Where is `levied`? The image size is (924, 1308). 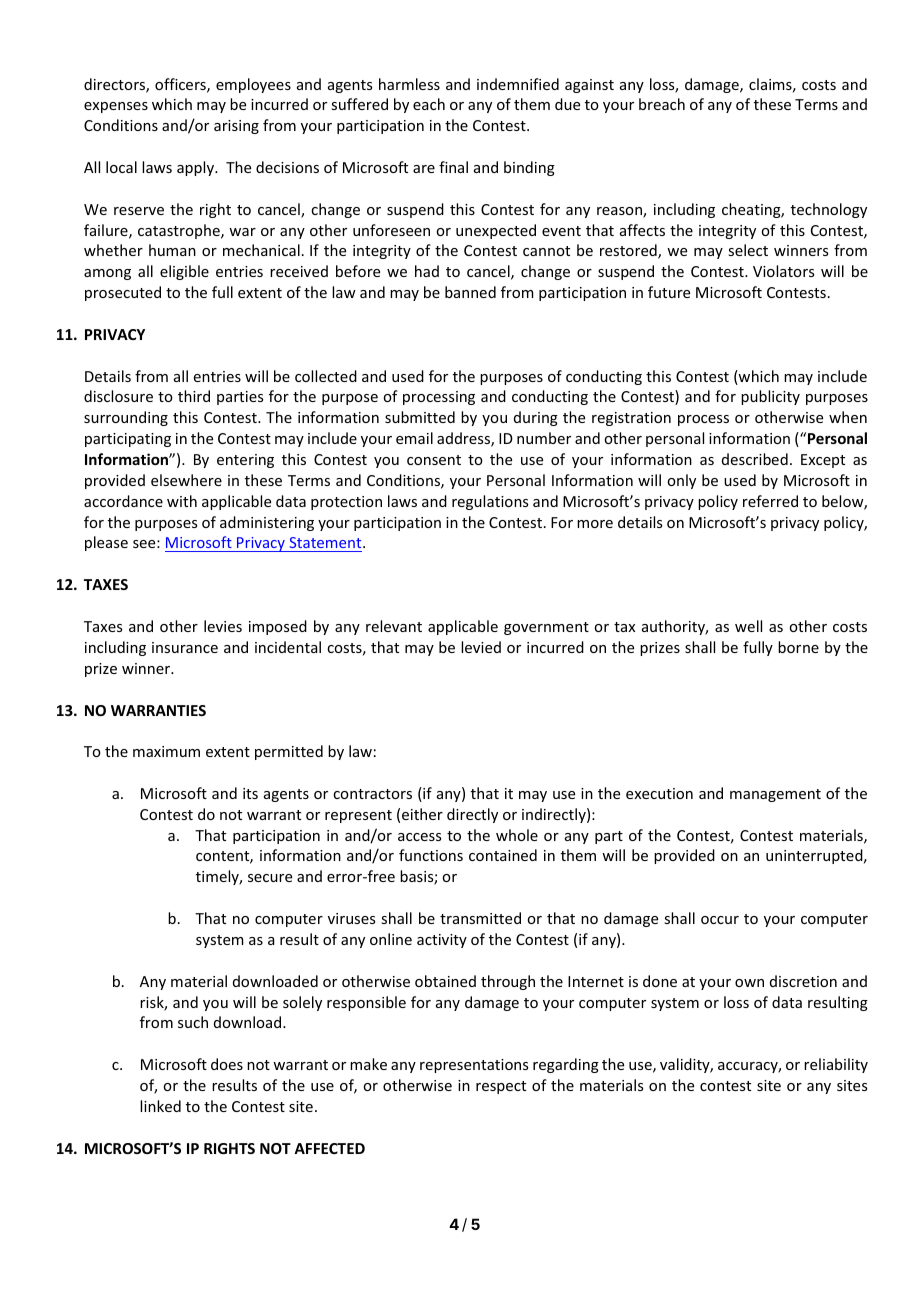 levied is located at coordinates (481, 647).
